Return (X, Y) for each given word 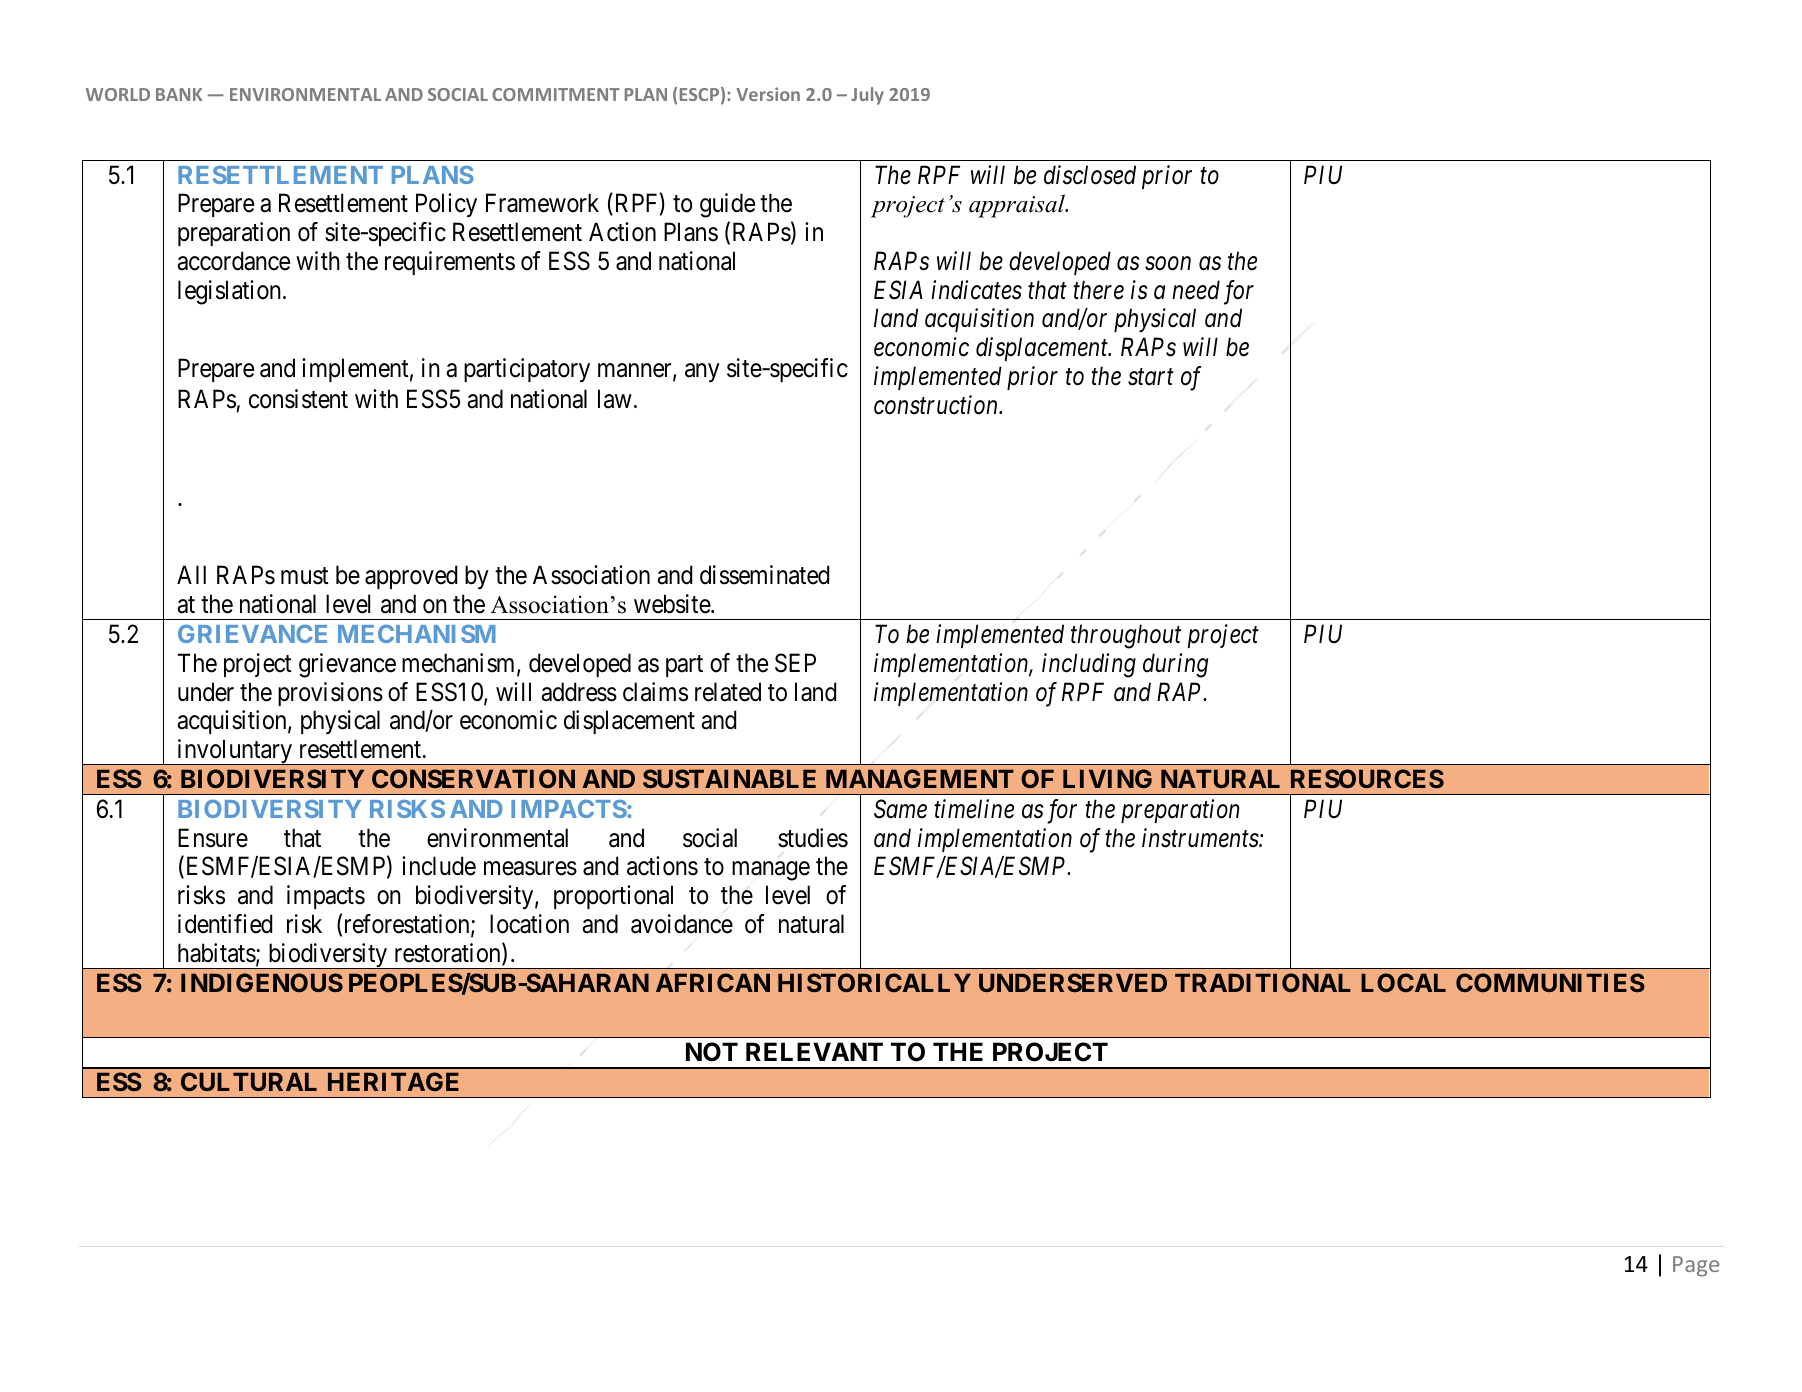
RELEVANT (814, 1051)
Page (1696, 1266)
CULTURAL (249, 1081)
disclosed (1090, 175)
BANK (179, 94)
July (867, 96)
